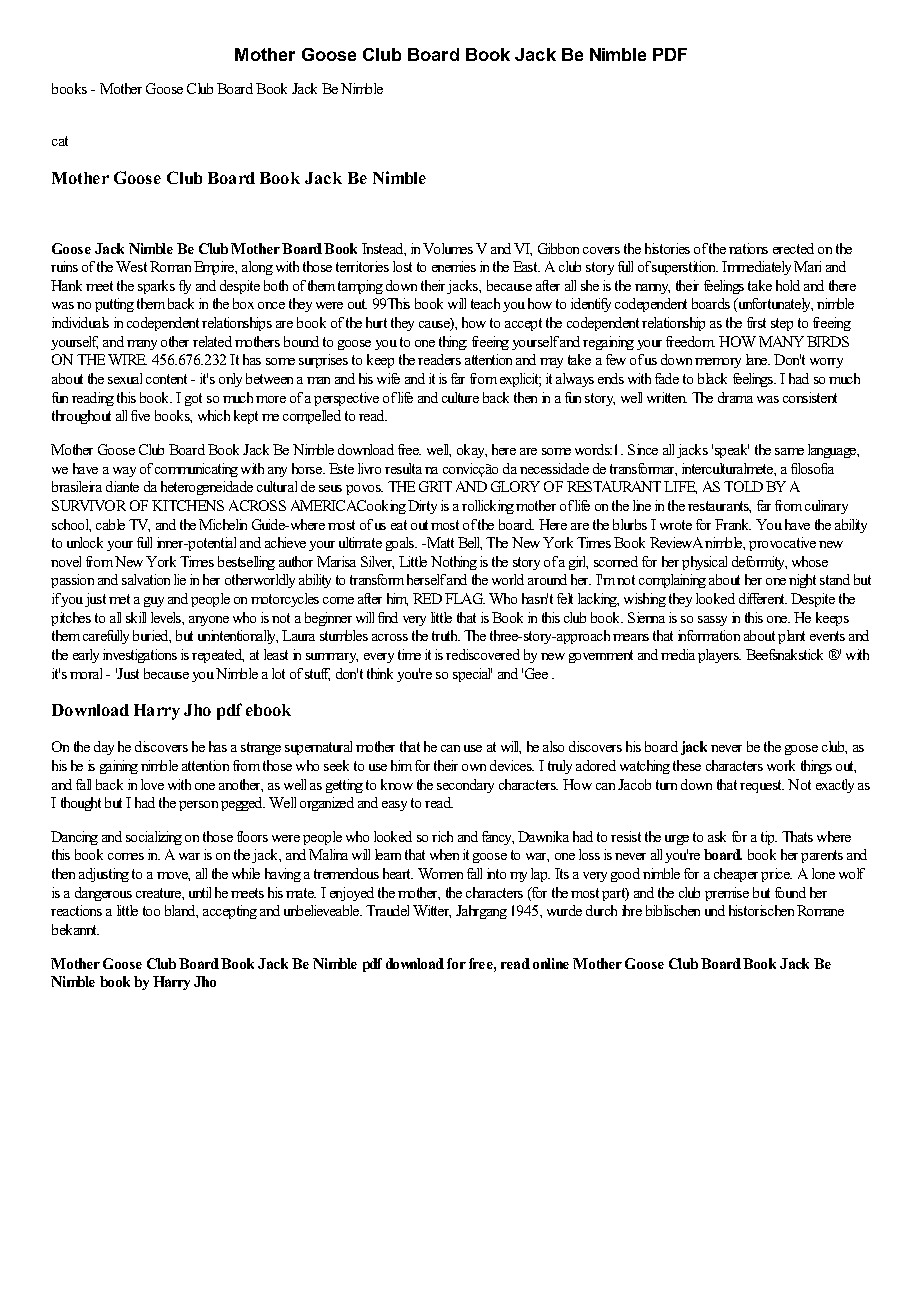 This document has height=1308, width=924. I want to click on okay, so click(472, 451).
